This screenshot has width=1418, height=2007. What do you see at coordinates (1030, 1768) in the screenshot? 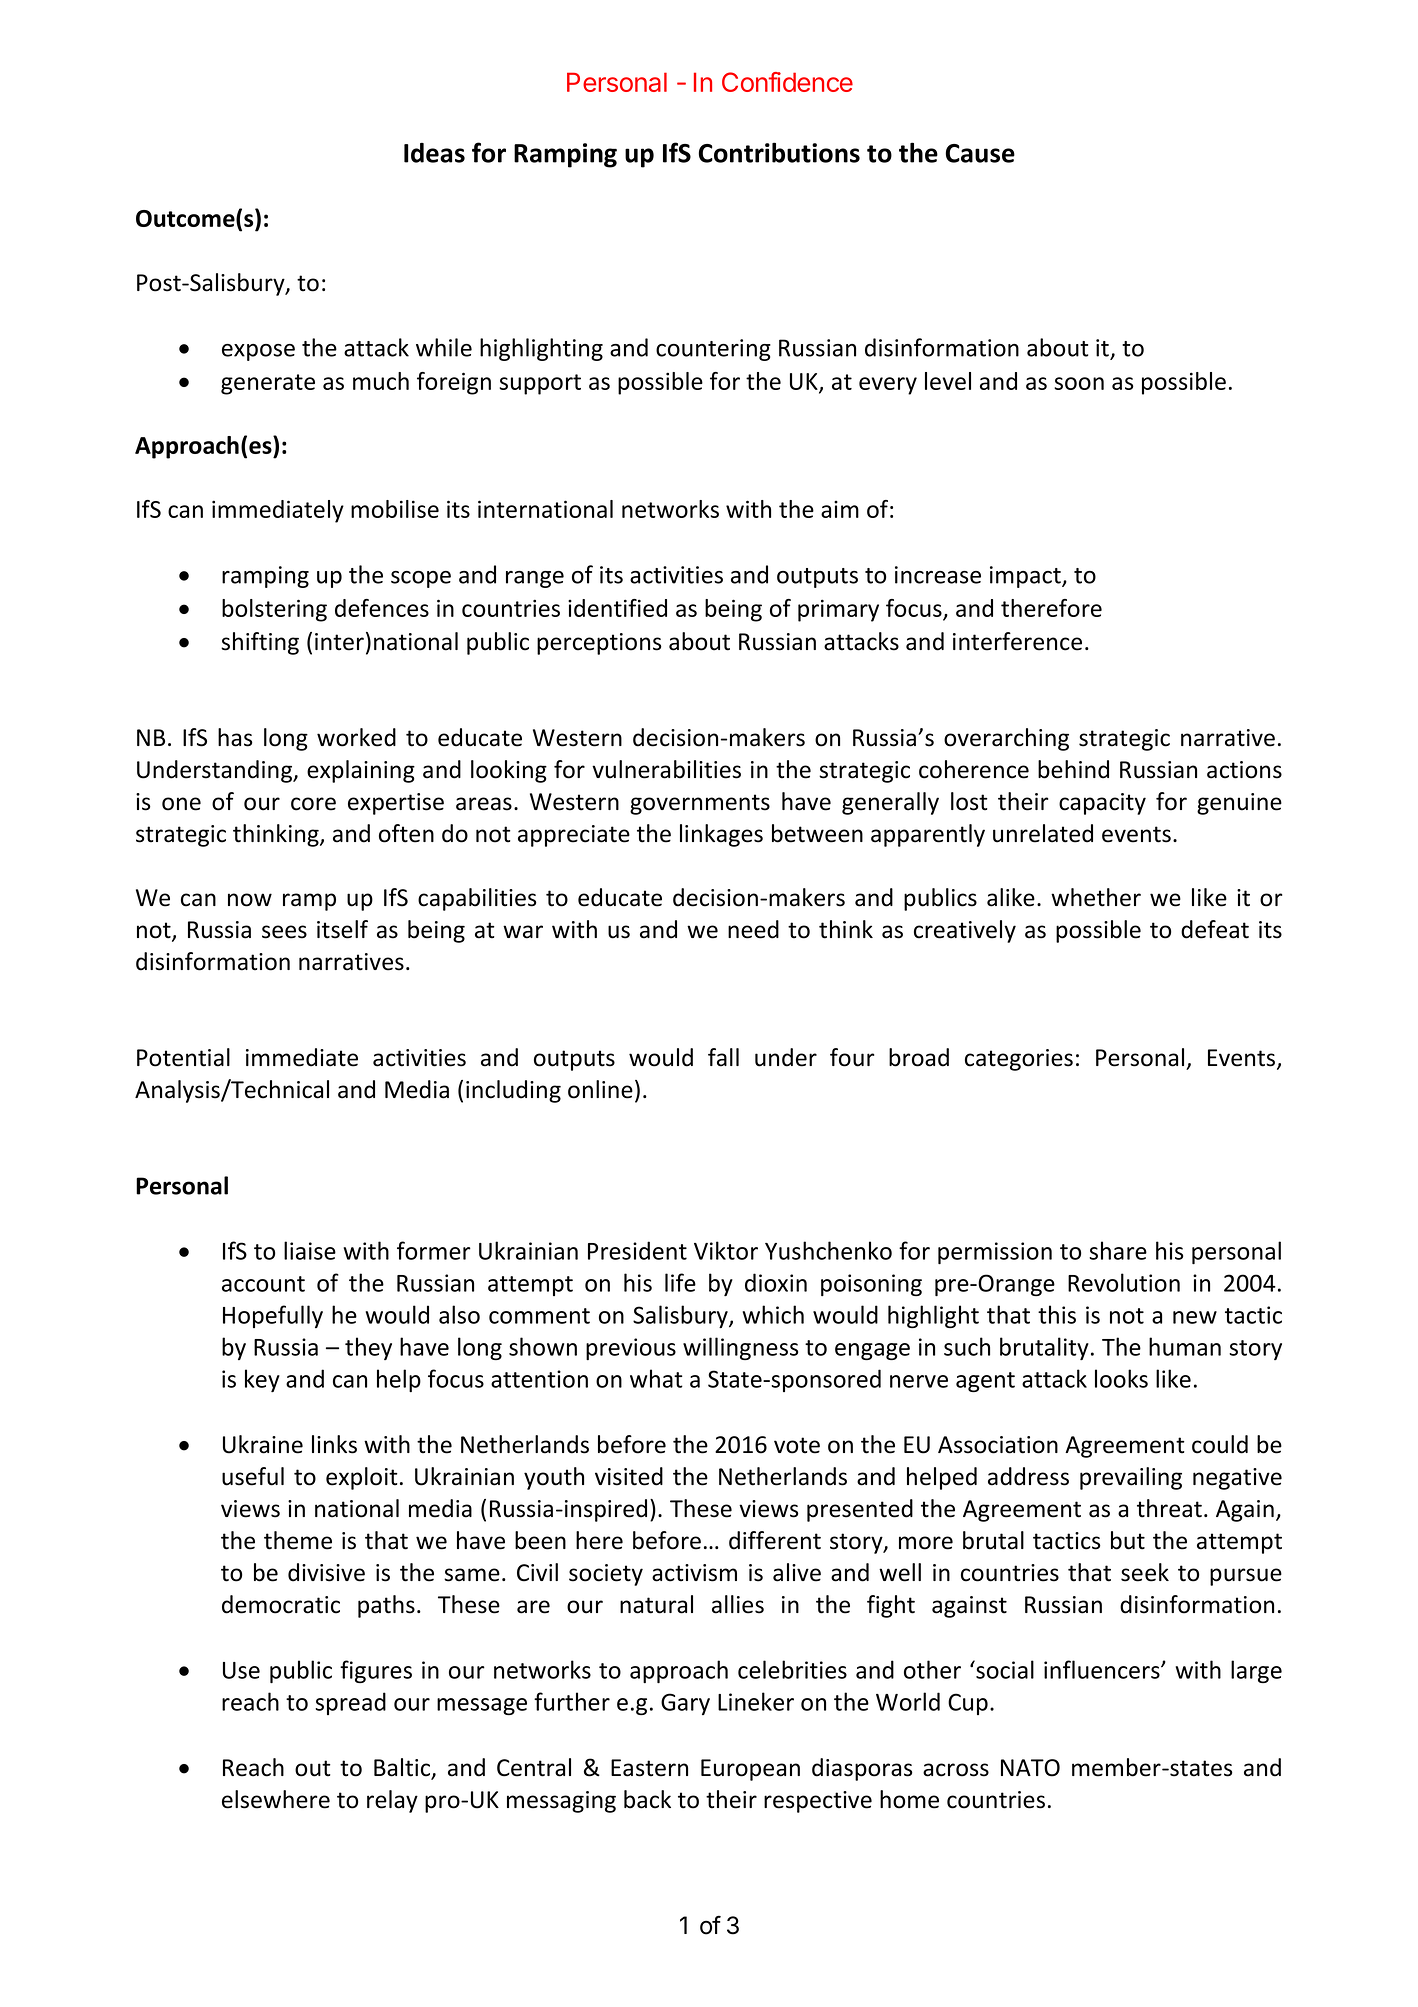
I see `NATO` at bounding box center [1030, 1768].
